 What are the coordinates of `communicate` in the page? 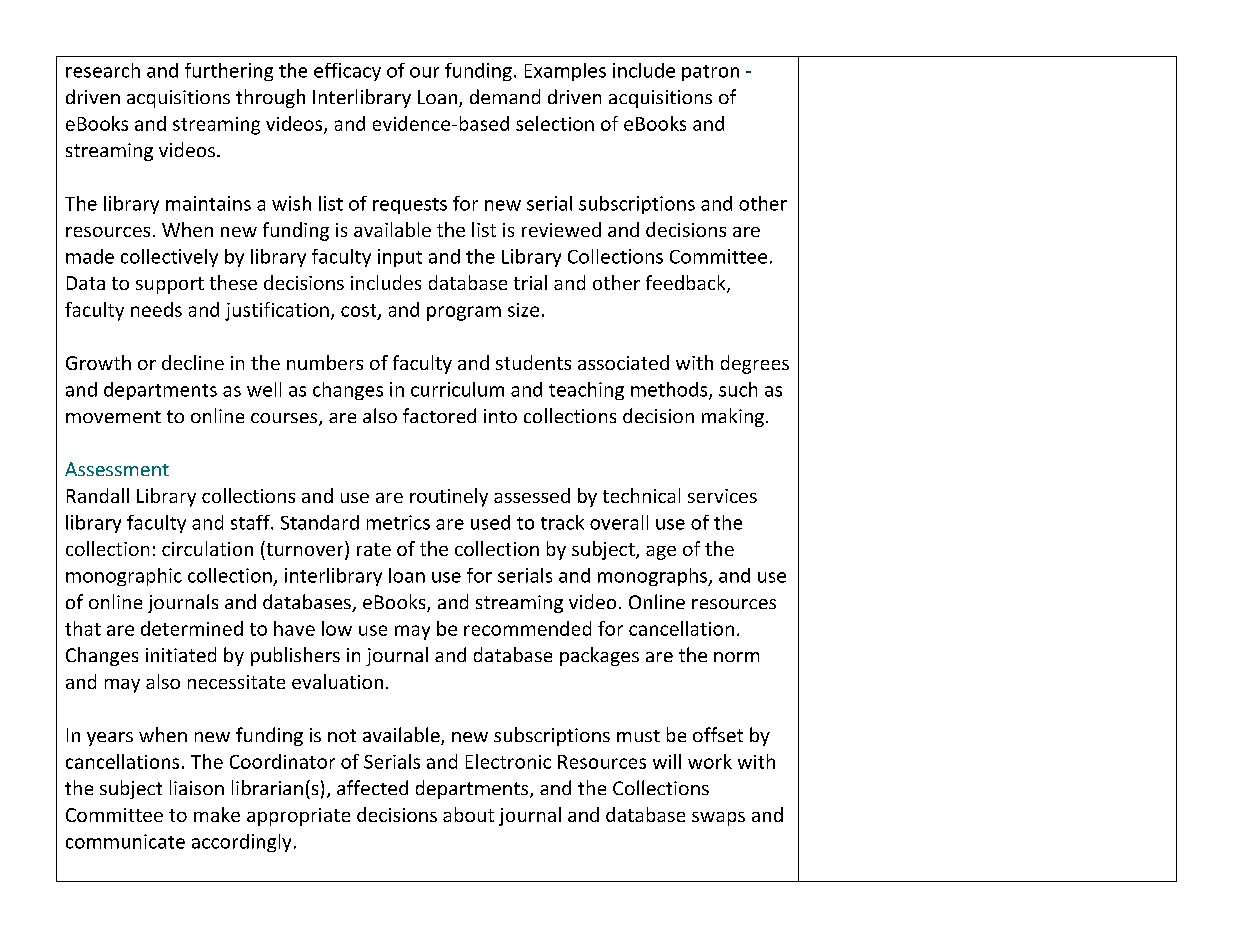 It's located at (125, 841).
